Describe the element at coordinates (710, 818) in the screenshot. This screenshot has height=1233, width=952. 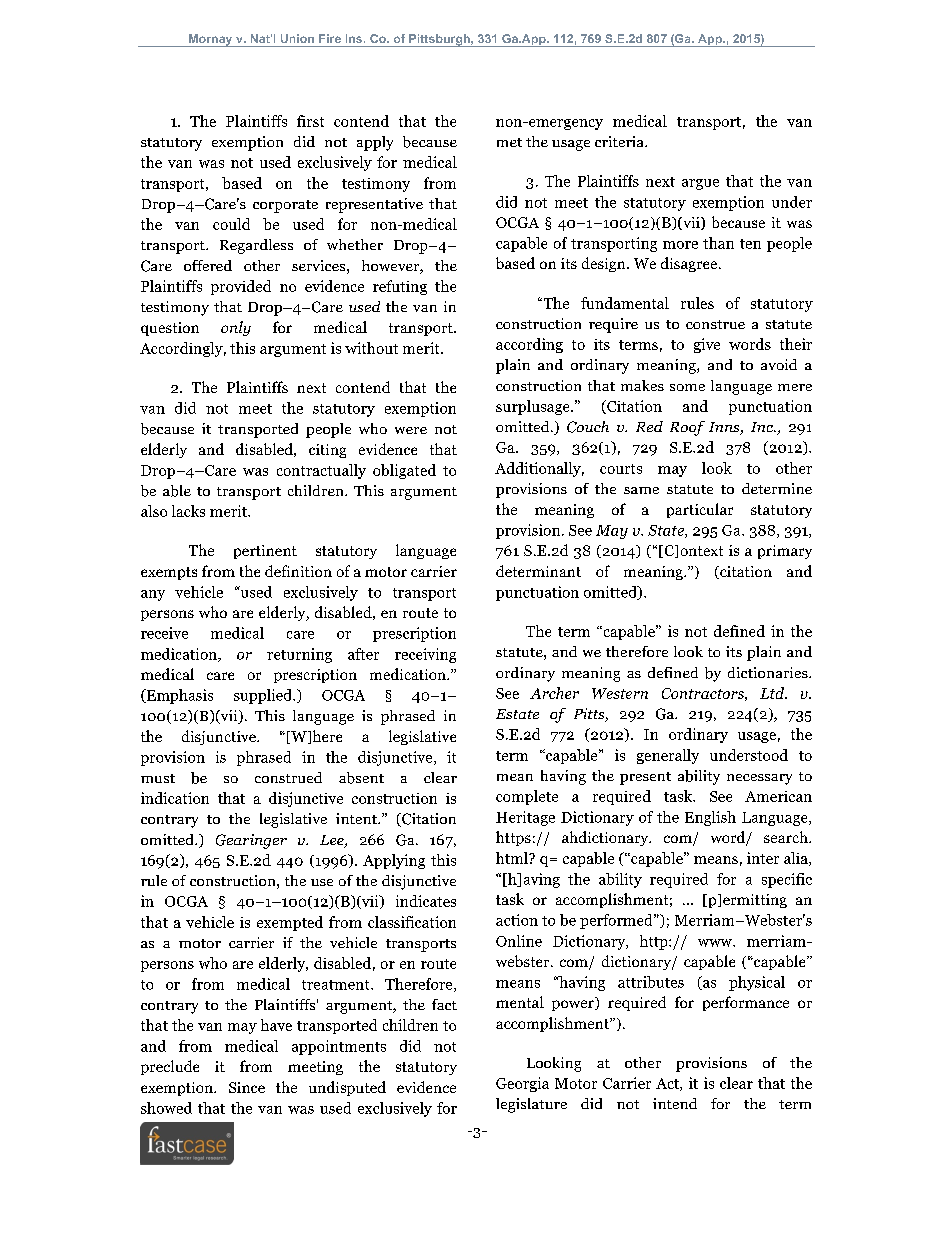
I see `English` at that location.
